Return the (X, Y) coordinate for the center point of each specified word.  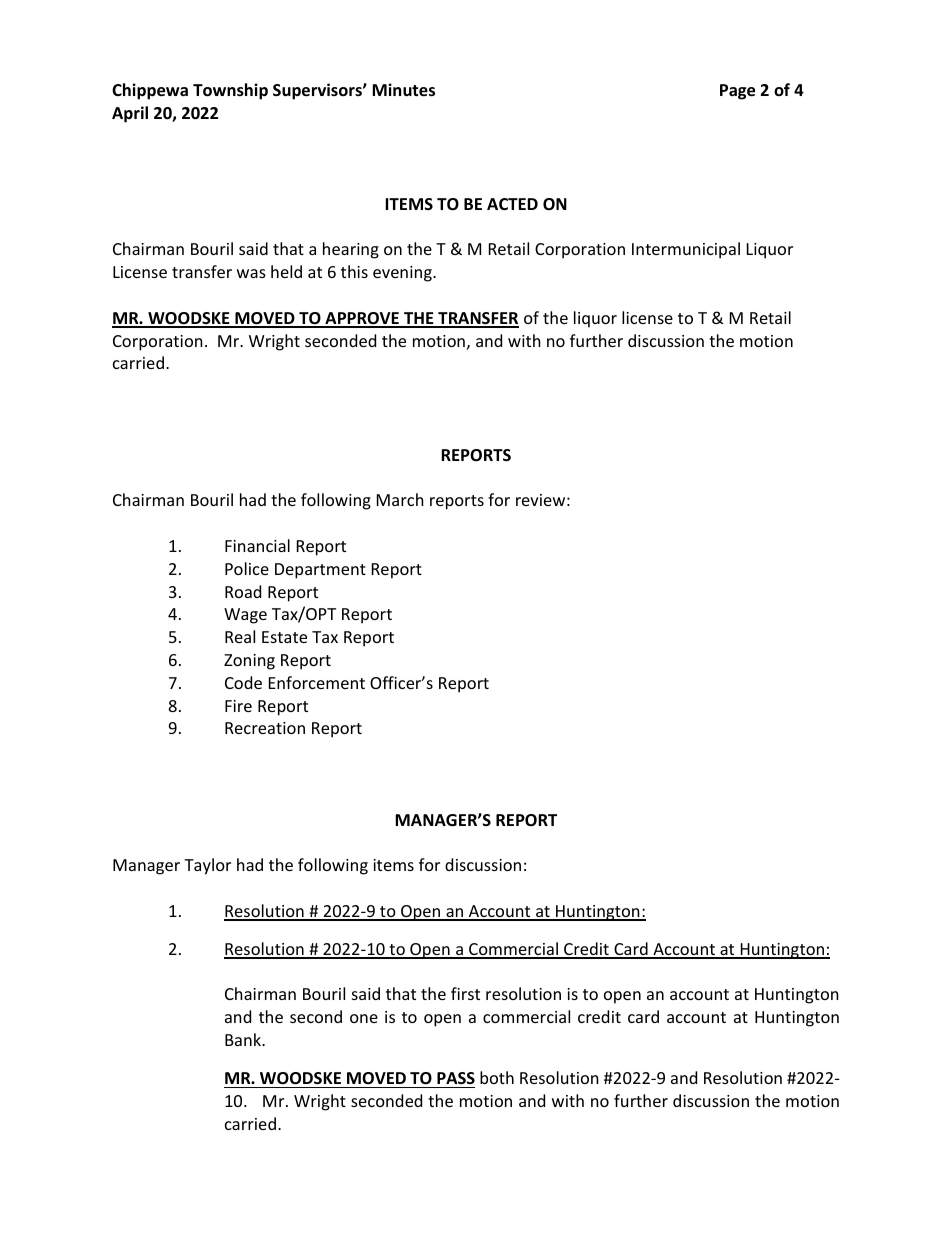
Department (320, 571)
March (400, 499)
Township (230, 91)
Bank (244, 1039)
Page (737, 92)
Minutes (403, 90)
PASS (456, 1078)
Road (243, 591)
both (497, 1077)
